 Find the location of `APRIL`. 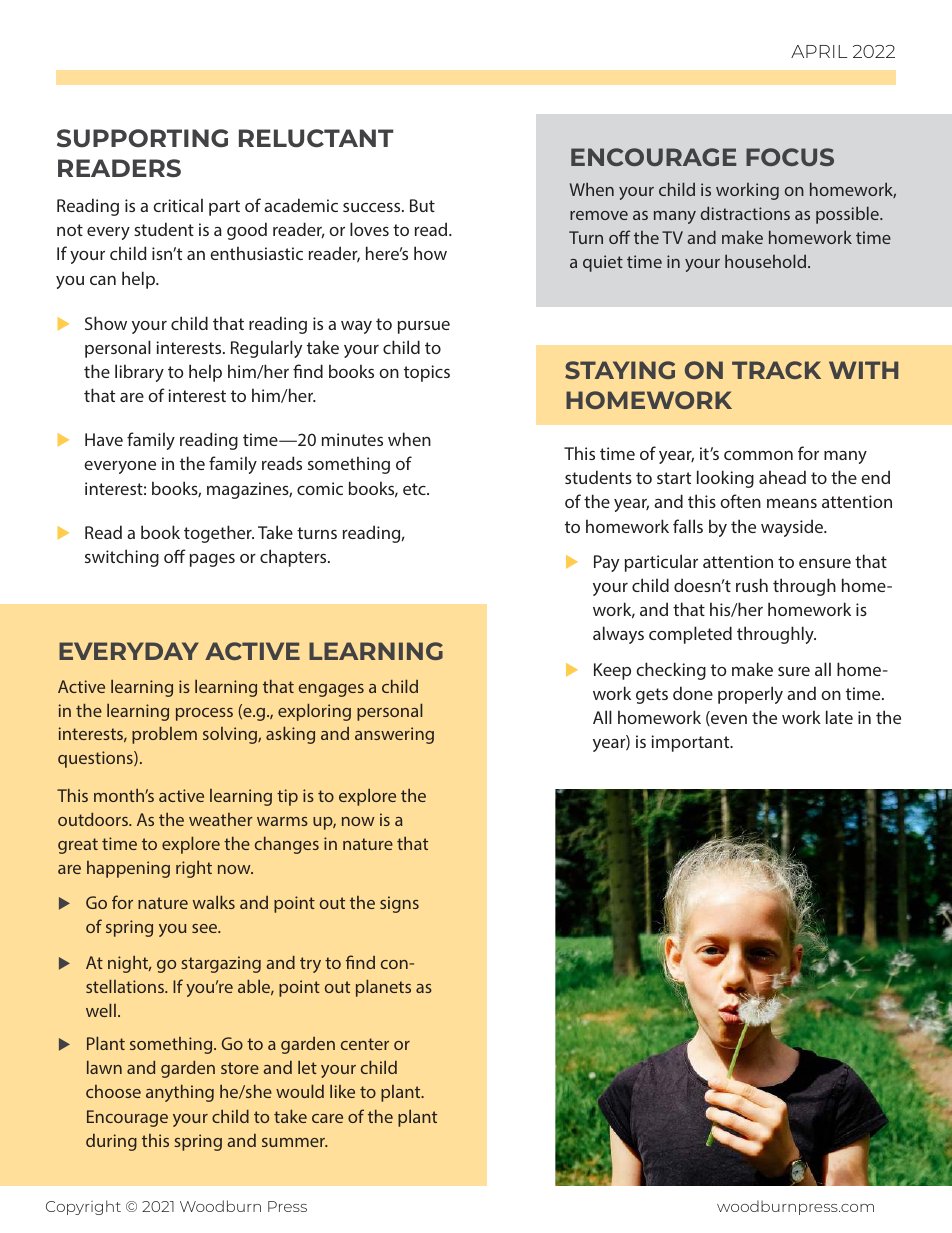

APRIL is located at coordinates (819, 51).
